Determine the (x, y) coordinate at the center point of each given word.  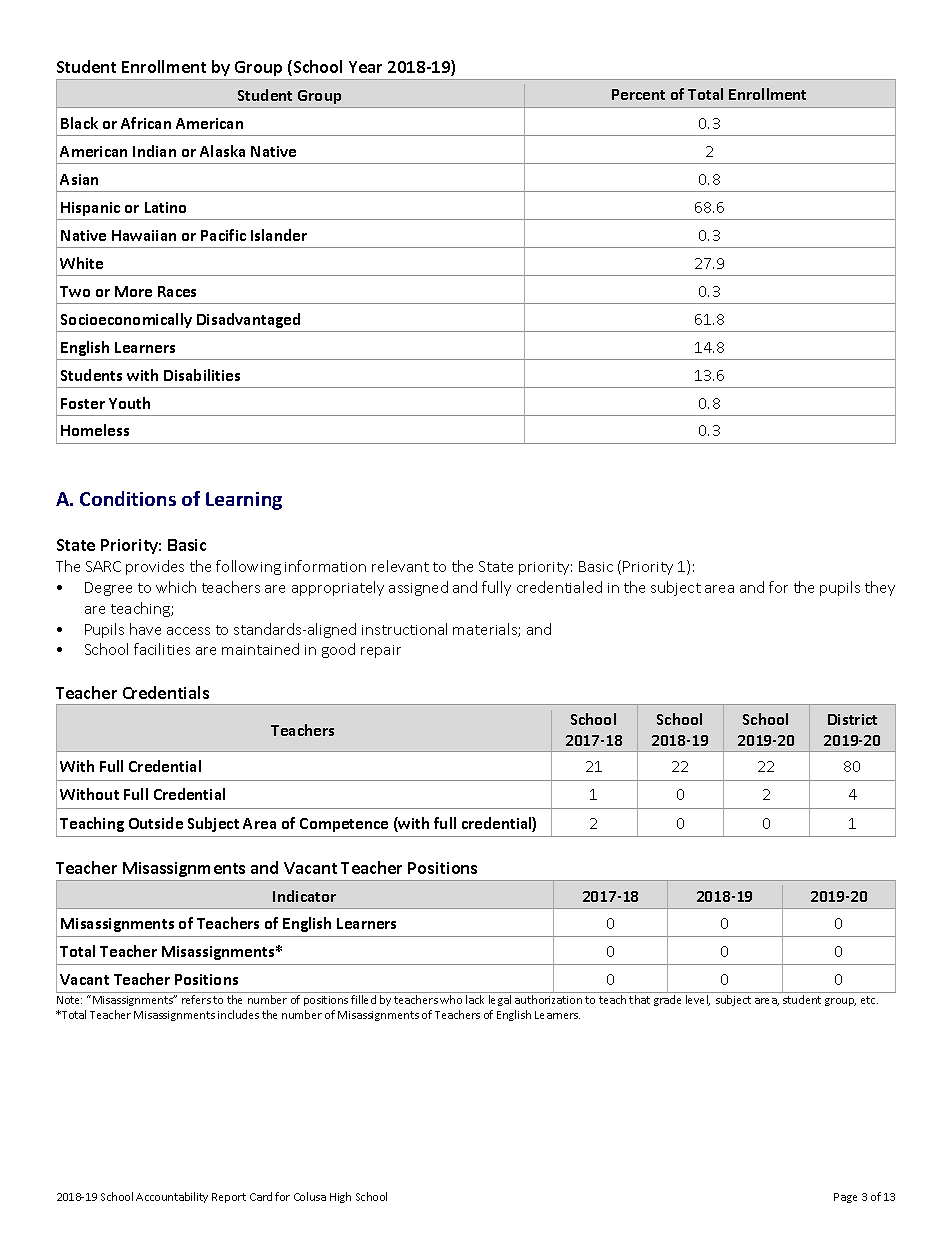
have (145, 629)
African (146, 123)
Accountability (172, 1197)
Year (365, 67)
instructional (404, 629)
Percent (638, 94)
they (880, 588)
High (340, 1197)
